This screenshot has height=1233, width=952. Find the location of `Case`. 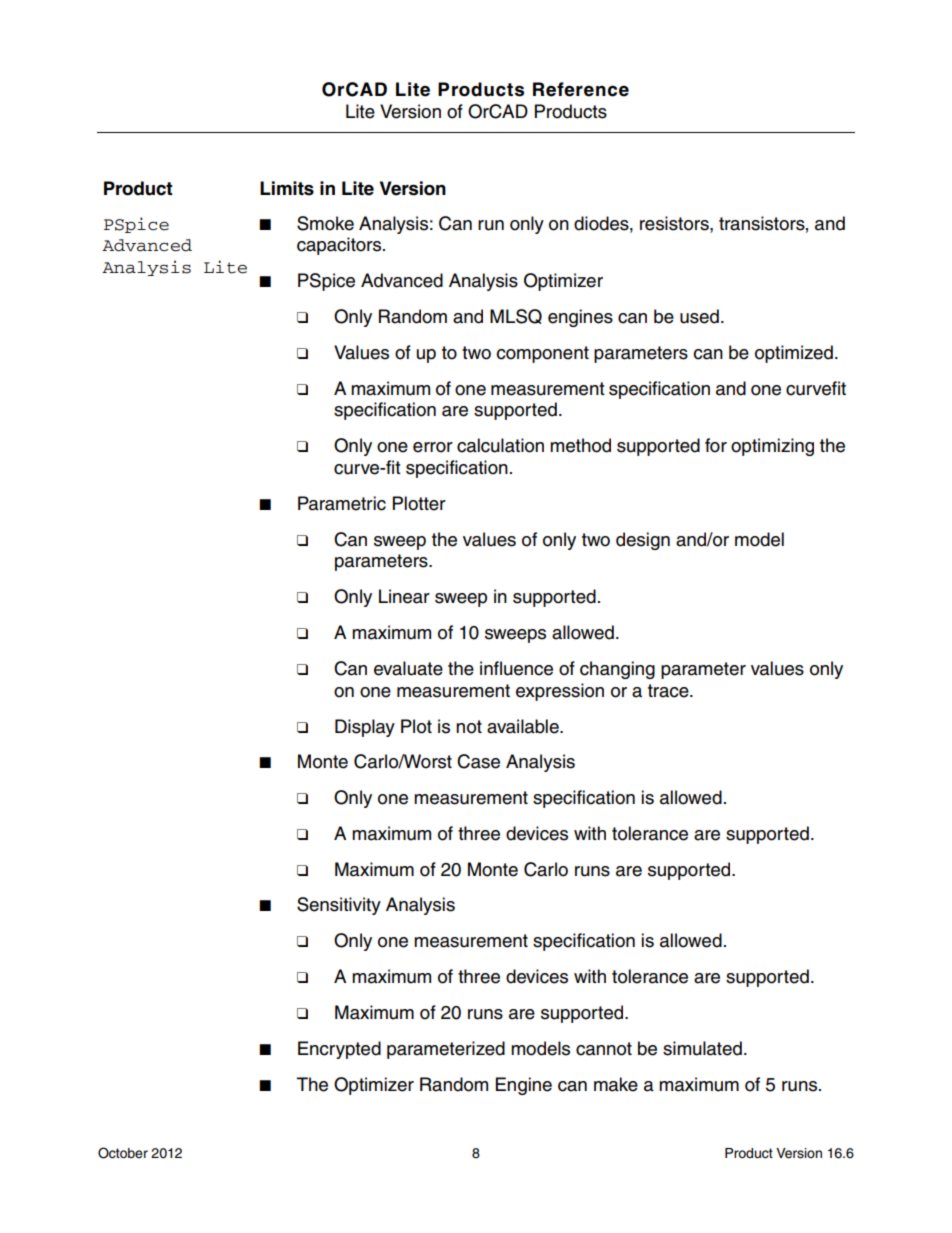

Case is located at coordinates (478, 761).
